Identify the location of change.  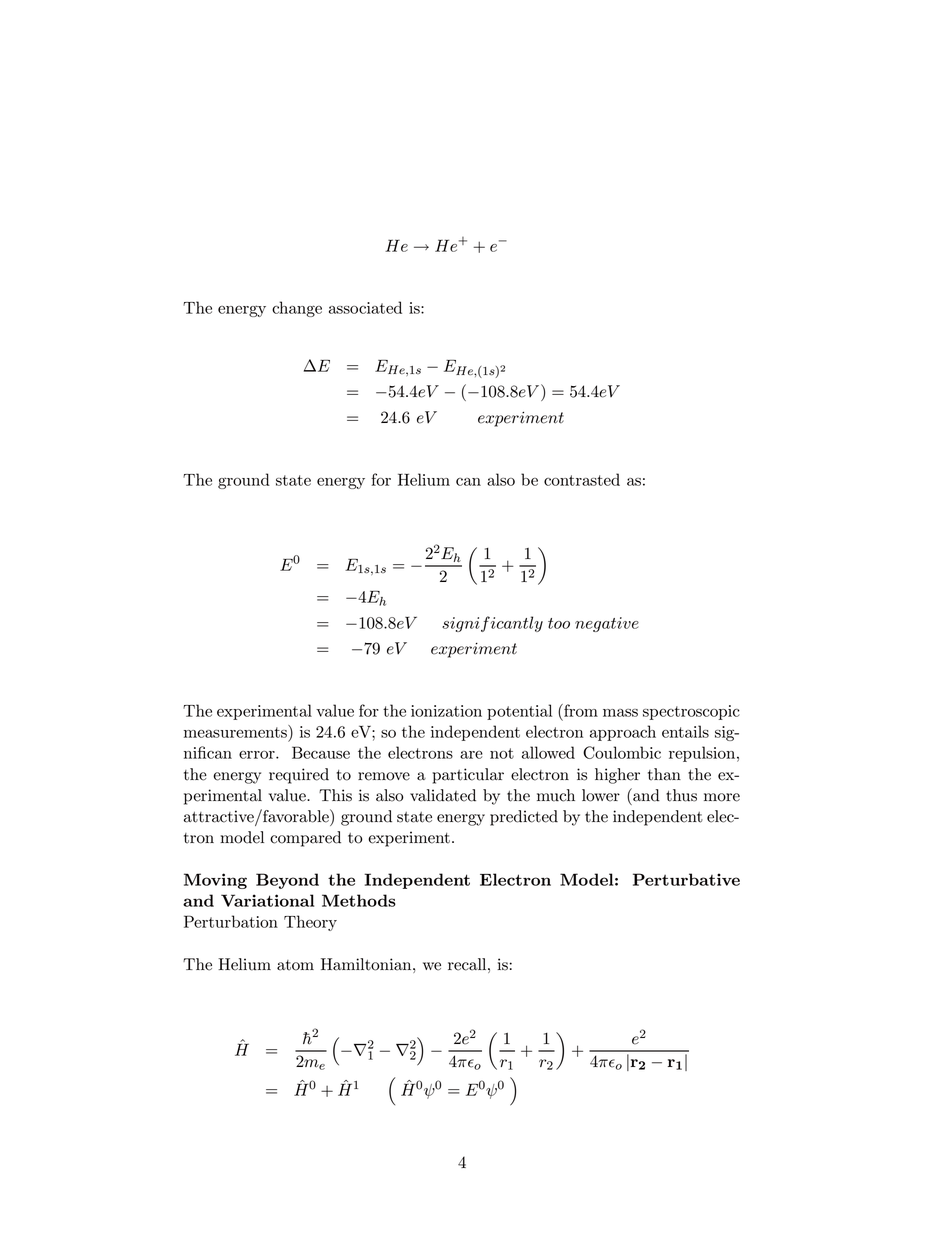
(297, 309).
